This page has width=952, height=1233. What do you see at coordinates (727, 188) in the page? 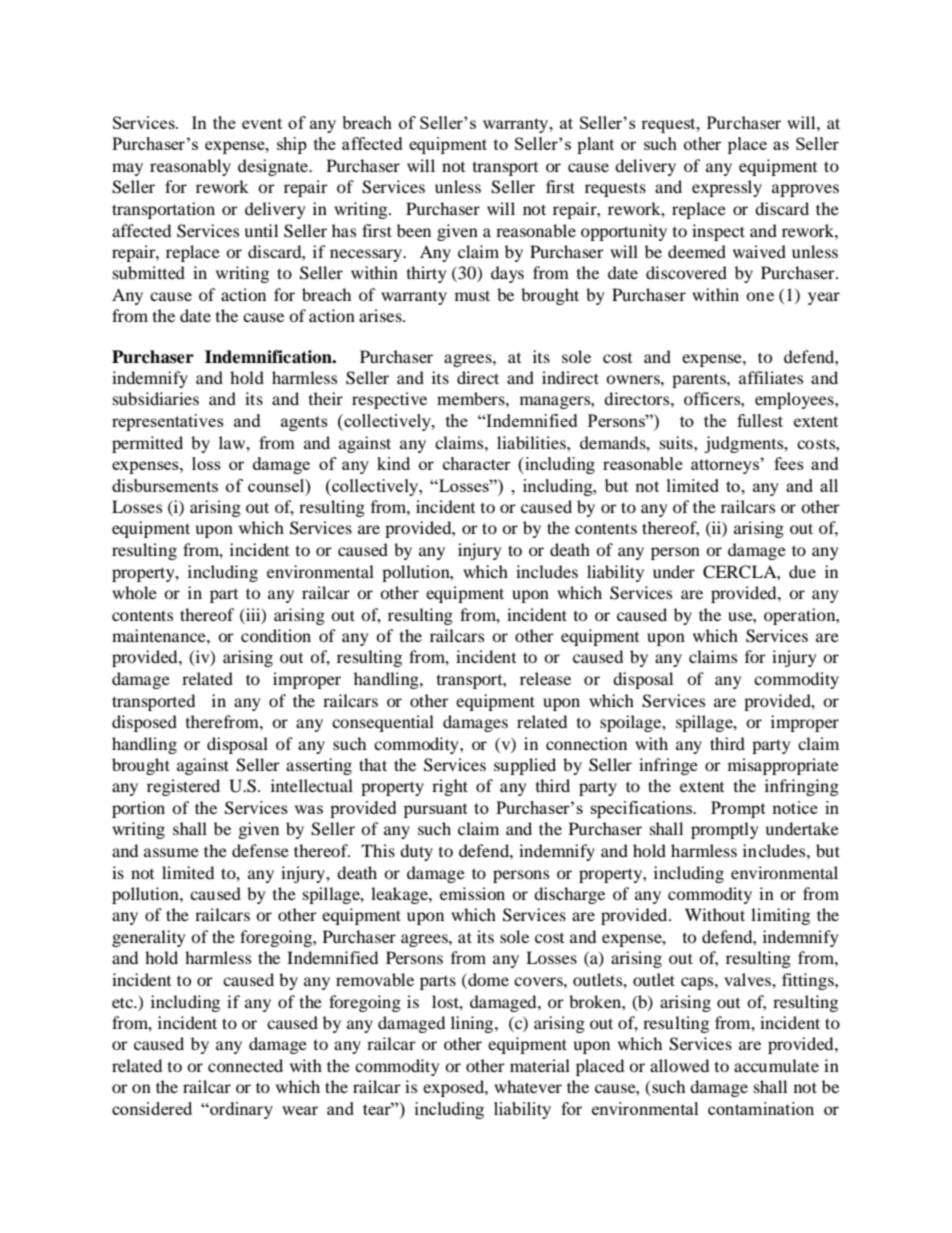
I see `expressly` at bounding box center [727, 188].
